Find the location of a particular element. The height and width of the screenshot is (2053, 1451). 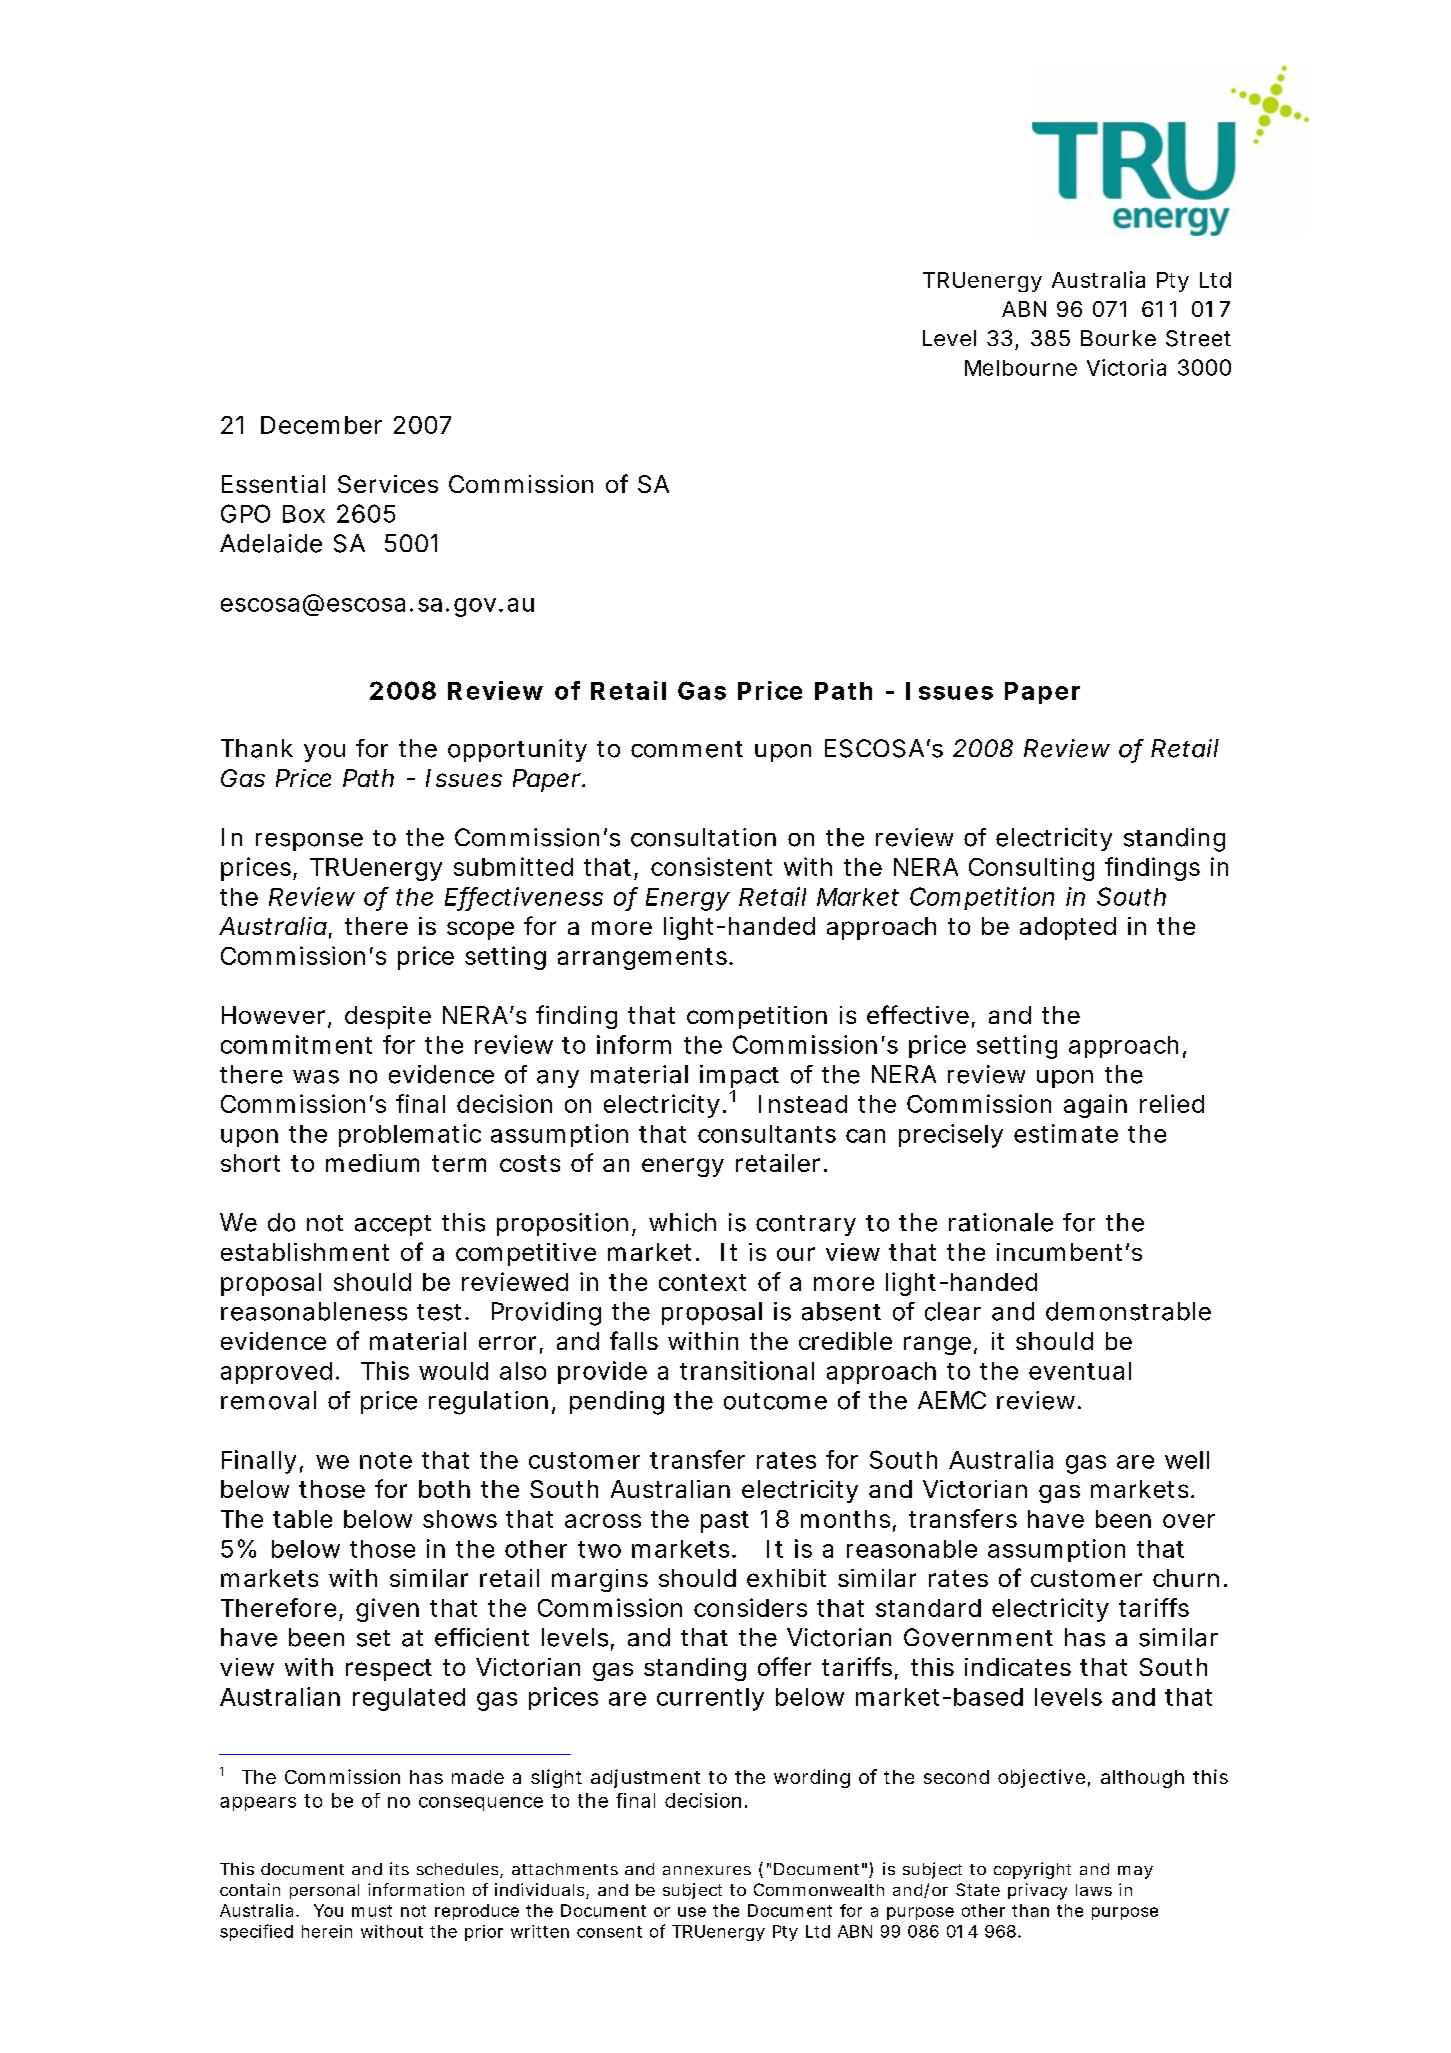

December is located at coordinates (321, 425).
